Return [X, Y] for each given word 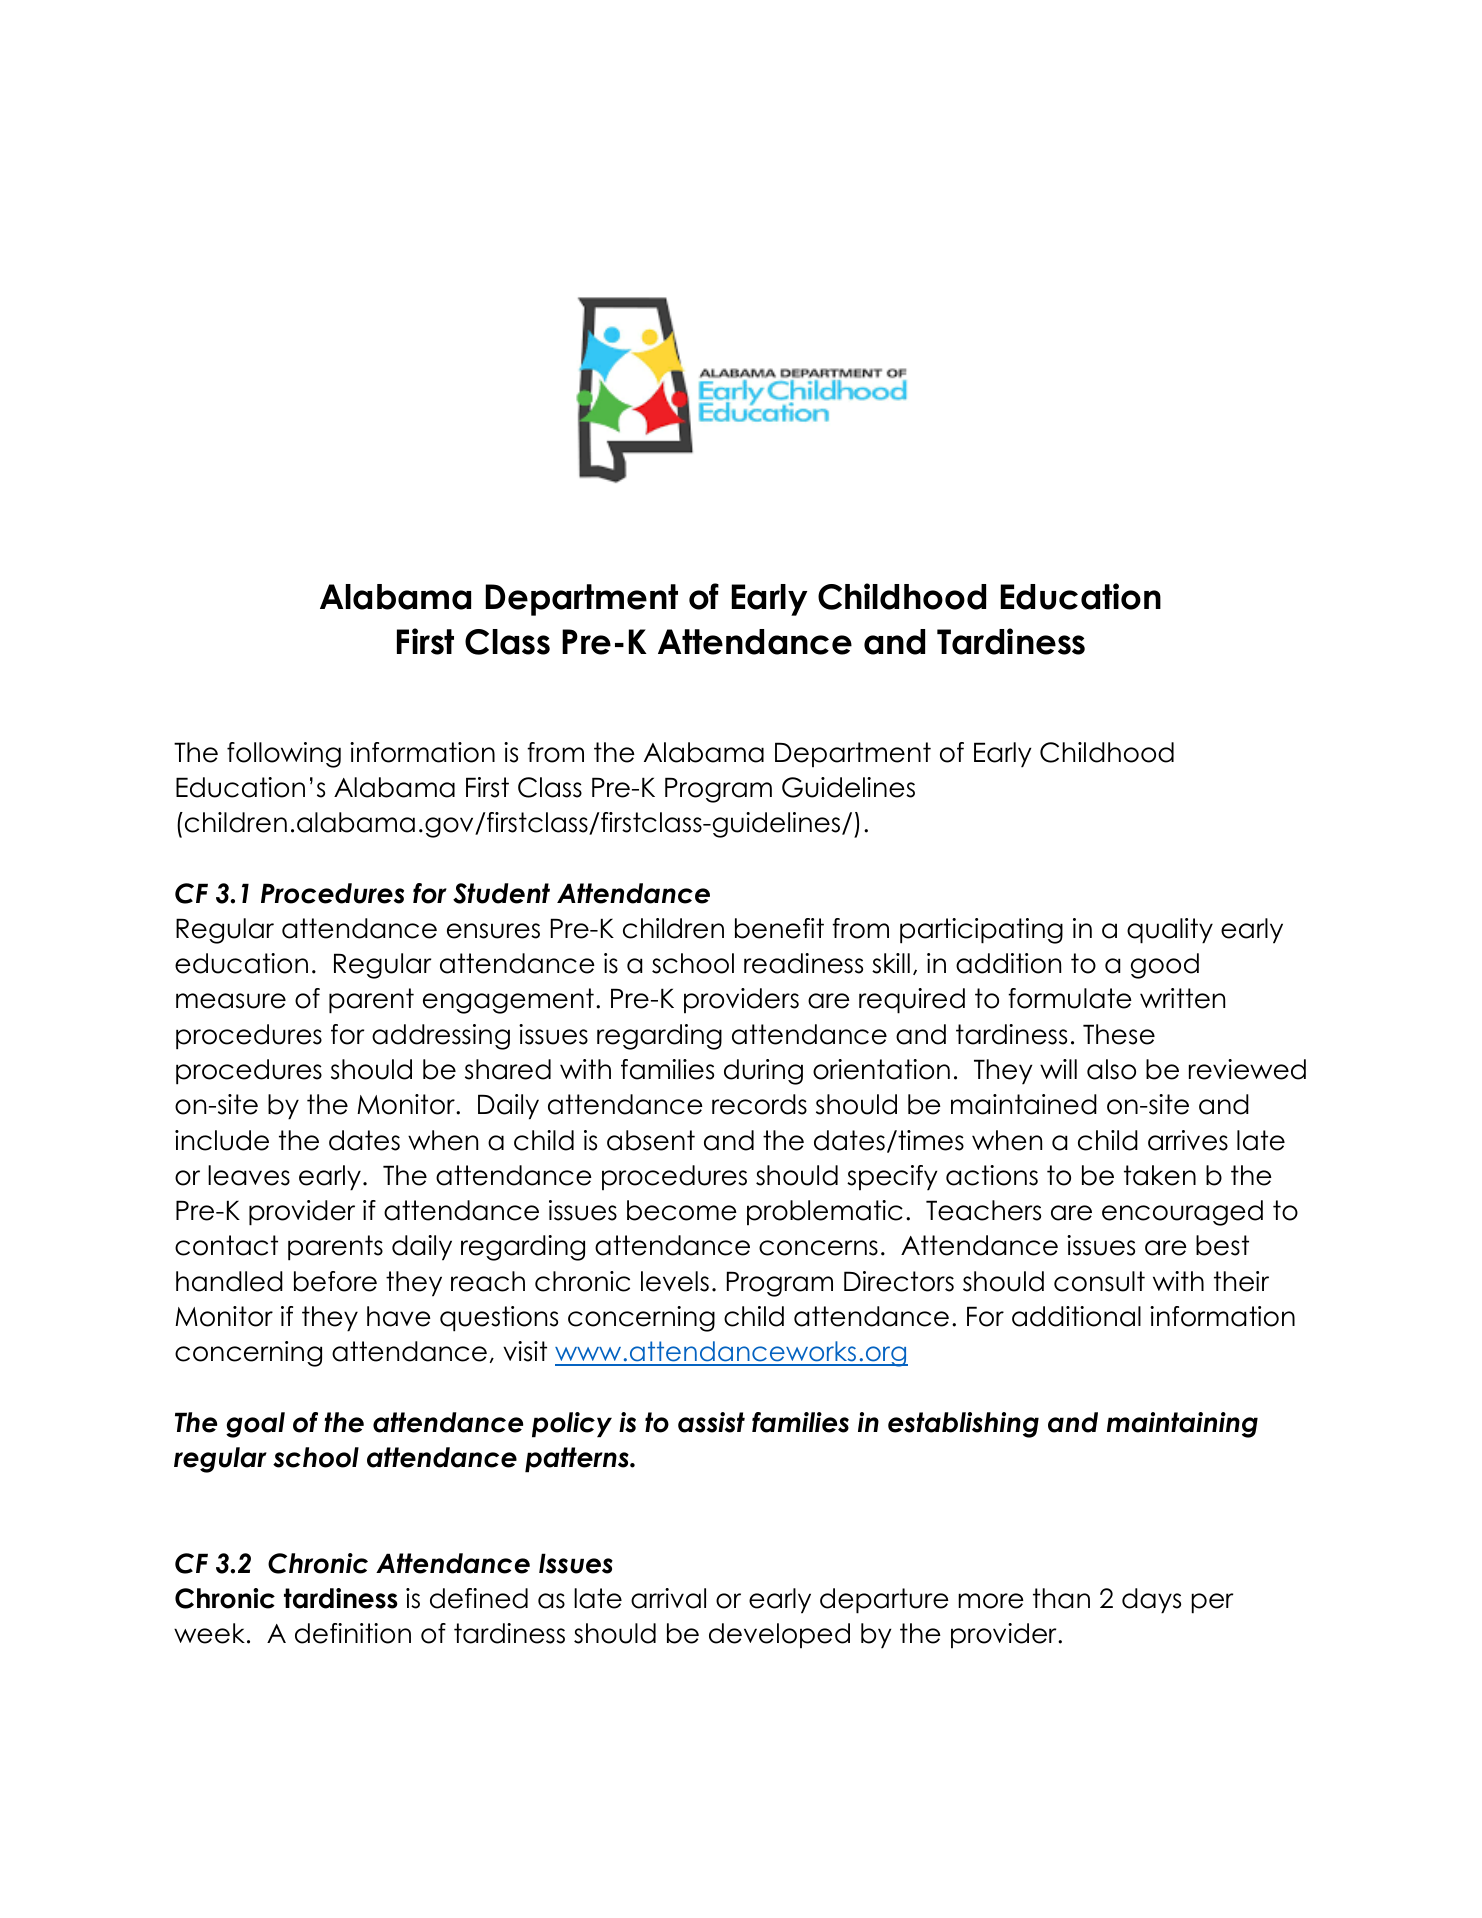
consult [1099, 1281]
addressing [441, 1037]
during [763, 1072]
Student [501, 893]
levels [675, 1281]
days [1151, 1601]
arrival [668, 1598]
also [1111, 1069]
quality [1170, 931]
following [284, 755]
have [399, 1316]
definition [353, 1633]
